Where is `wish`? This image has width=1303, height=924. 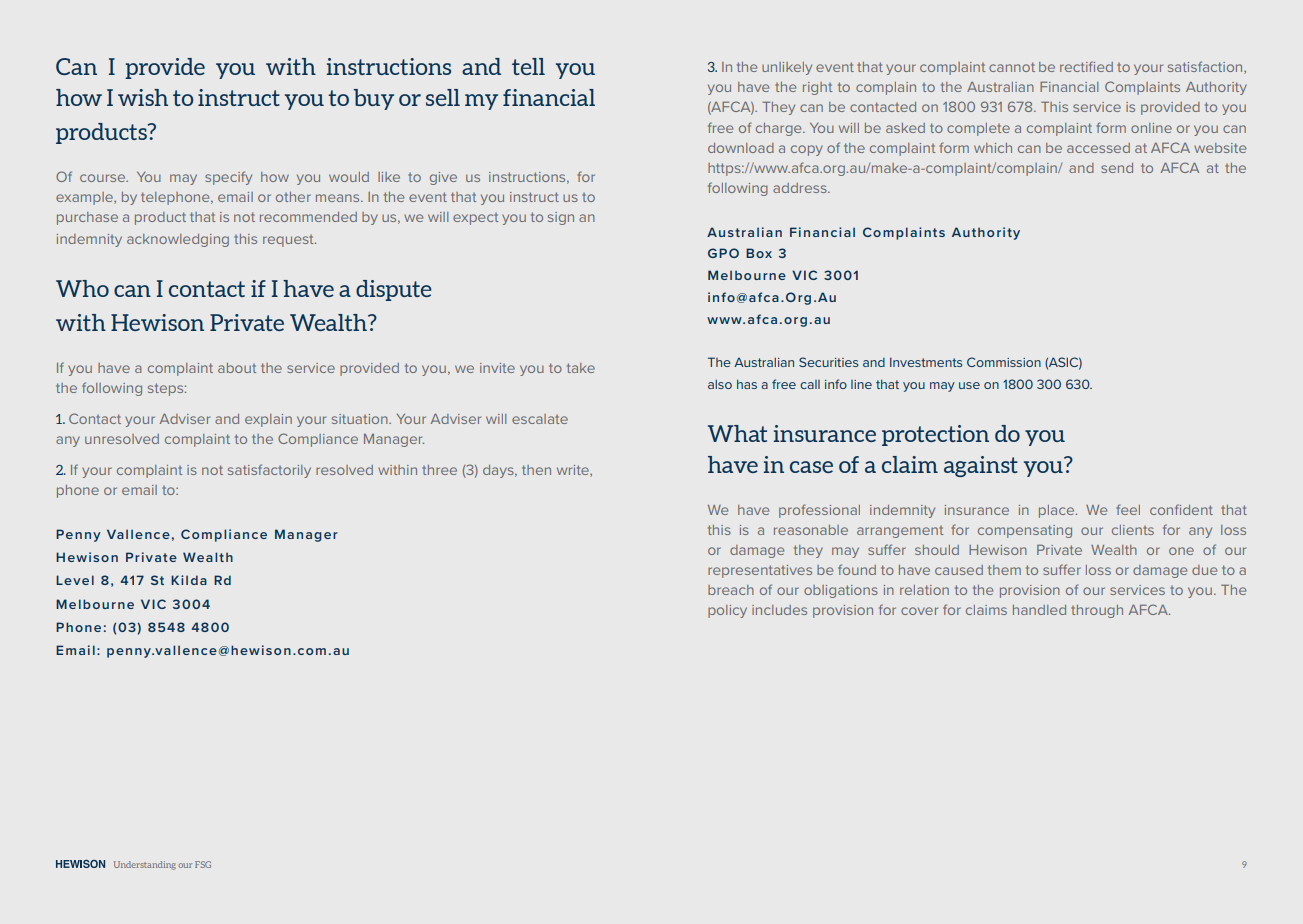 wish is located at coordinates (143, 97).
